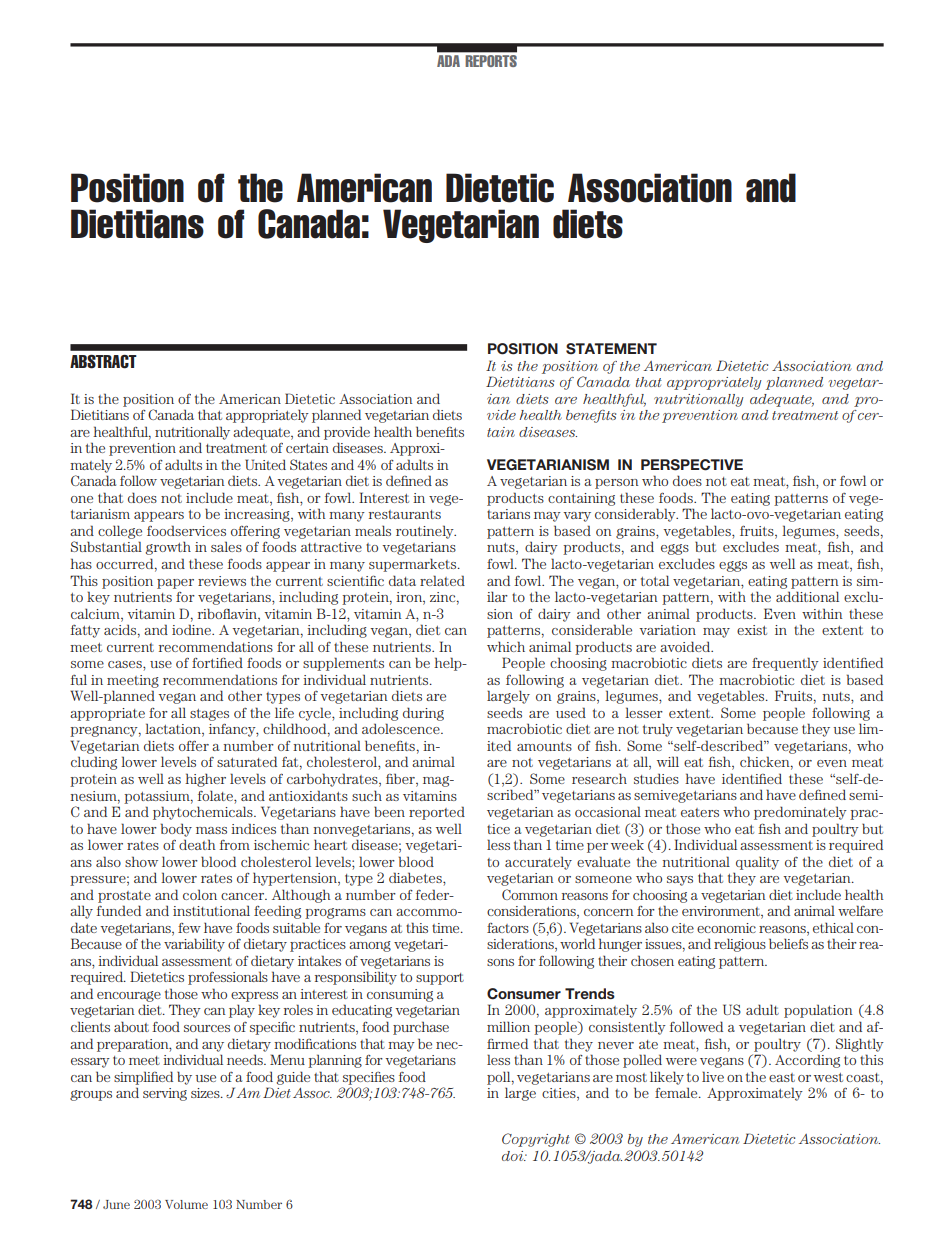 The width and height of the screenshot is (952, 1250). What do you see at coordinates (611, 349) in the screenshot?
I see `STATEMENT` at bounding box center [611, 349].
